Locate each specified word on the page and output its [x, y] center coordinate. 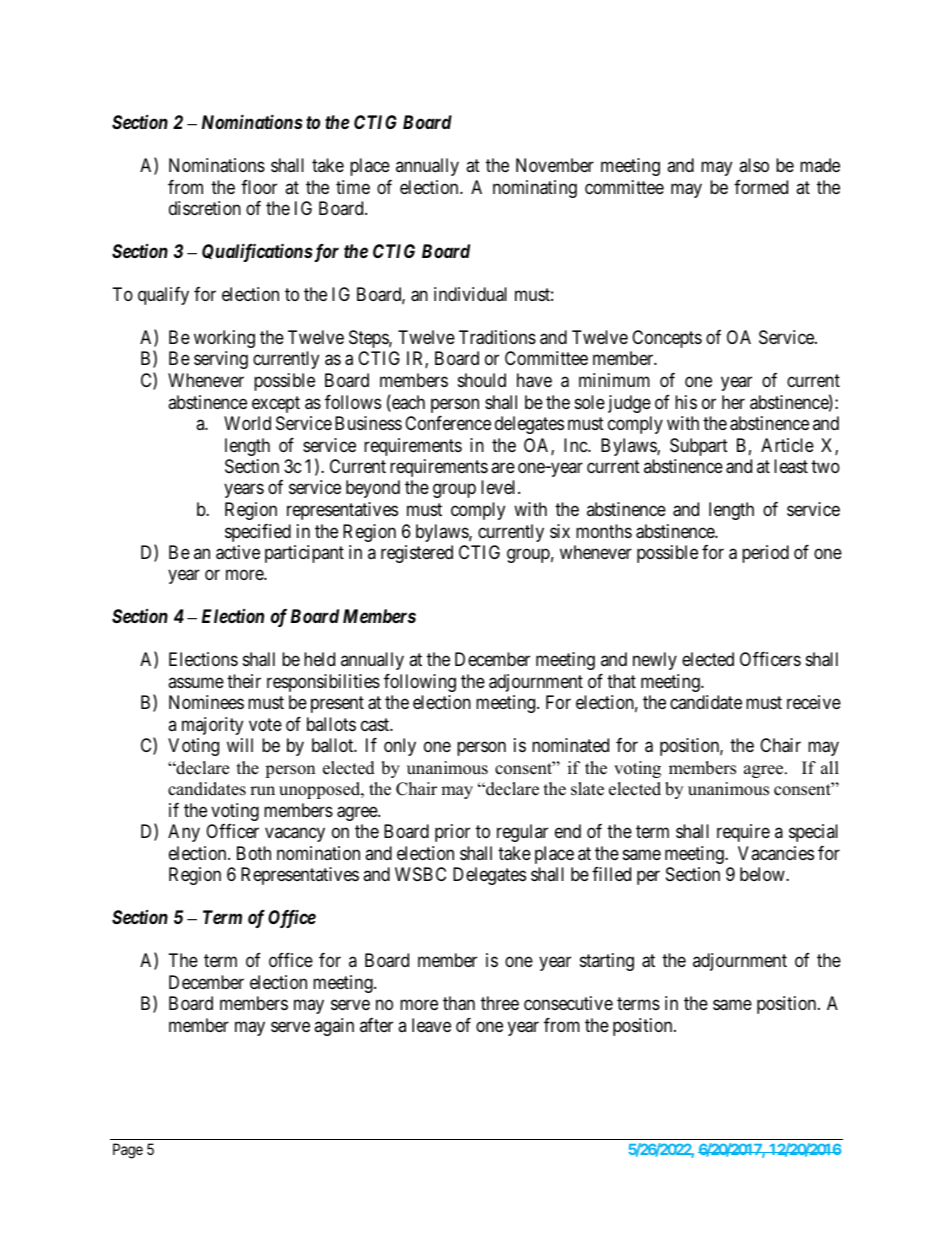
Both [254, 853]
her [733, 402]
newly [655, 661]
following [420, 683]
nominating [535, 189]
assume [196, 682]
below [763, 874]
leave [431, 1025]
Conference [448, 423]
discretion [205, 208]
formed [761, 187]
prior [452, 833]
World [247, 423]
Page [128, 1151]
